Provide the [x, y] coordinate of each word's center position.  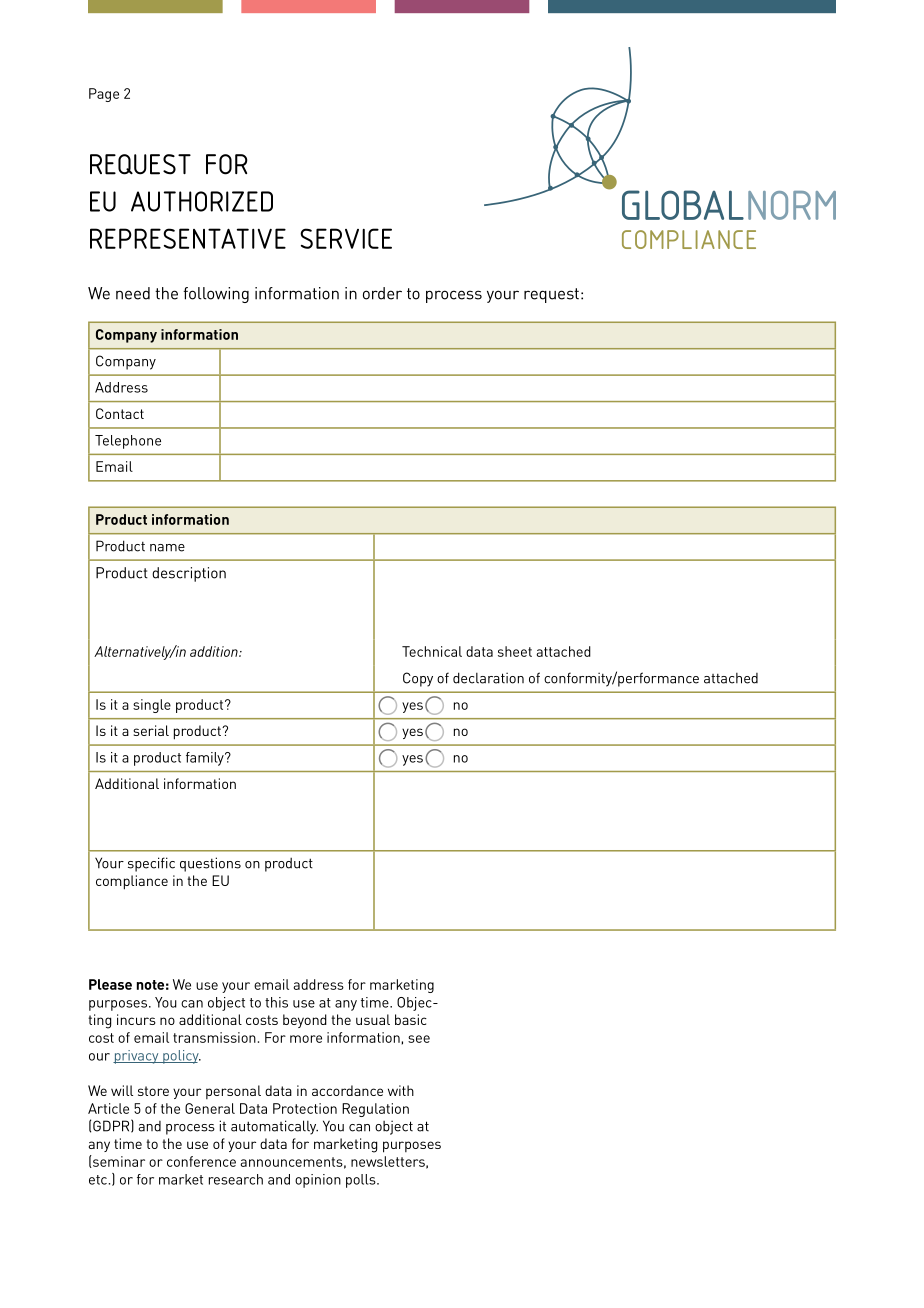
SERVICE [346, 238]
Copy [418, 679]
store [153, 1091]
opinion [318, 1181]
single [152, 706]
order [382, 293]
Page [104, 95]
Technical [432, 651]
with [401, 1090]
